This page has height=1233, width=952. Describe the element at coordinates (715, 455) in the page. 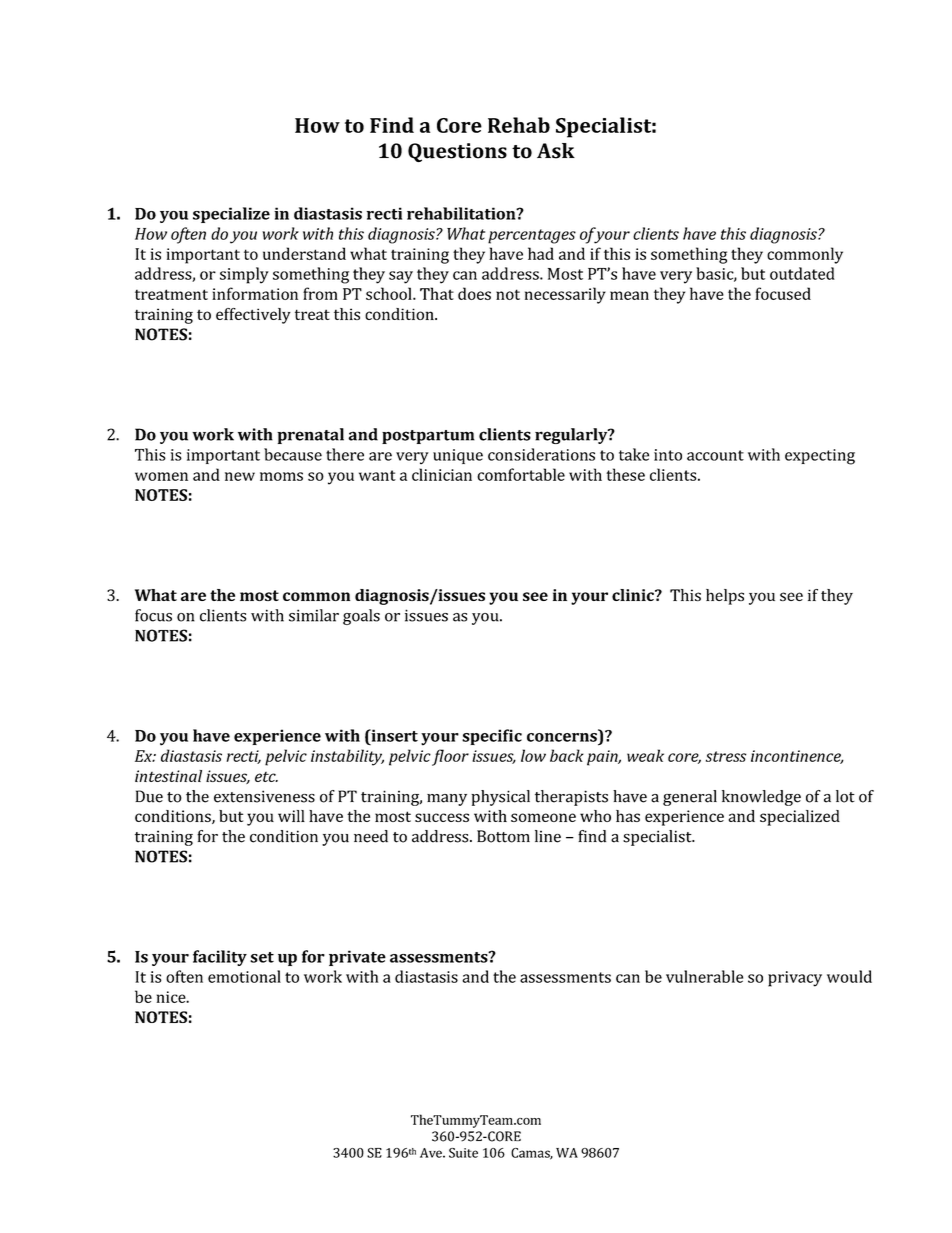

I see `account` at that location.
